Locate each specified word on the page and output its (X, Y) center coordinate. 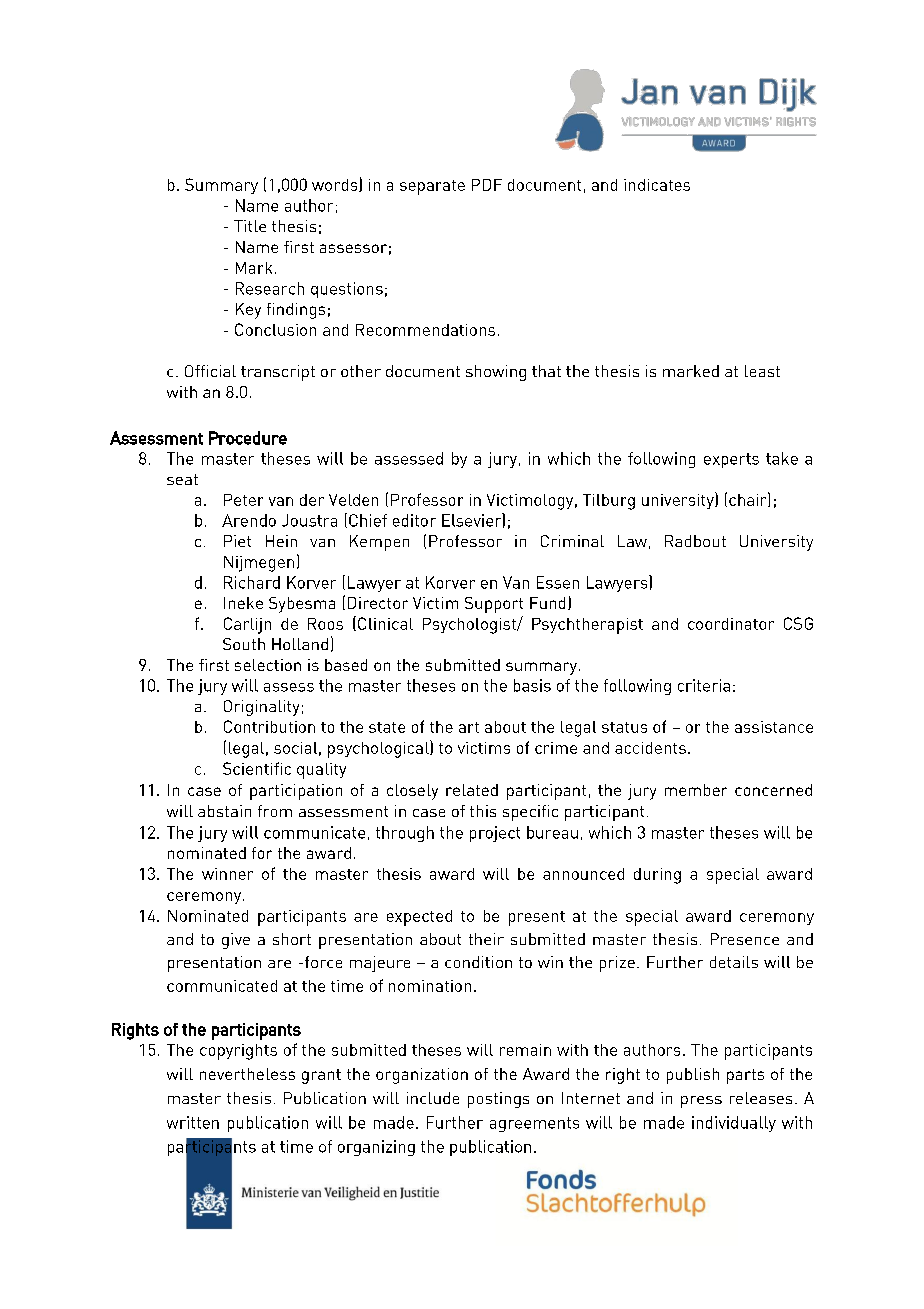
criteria (704, 685)
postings (498, 1100)
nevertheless (247, 1074)
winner (227, 874)
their (486, 939)
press (701, 1102)
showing (496, 373)
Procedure (248, 438)
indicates (657, 185)
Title (250, 226)
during (657, 876)
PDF (487, 185)
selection (268, 665)
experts (731, 460)
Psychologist (470, 626)
